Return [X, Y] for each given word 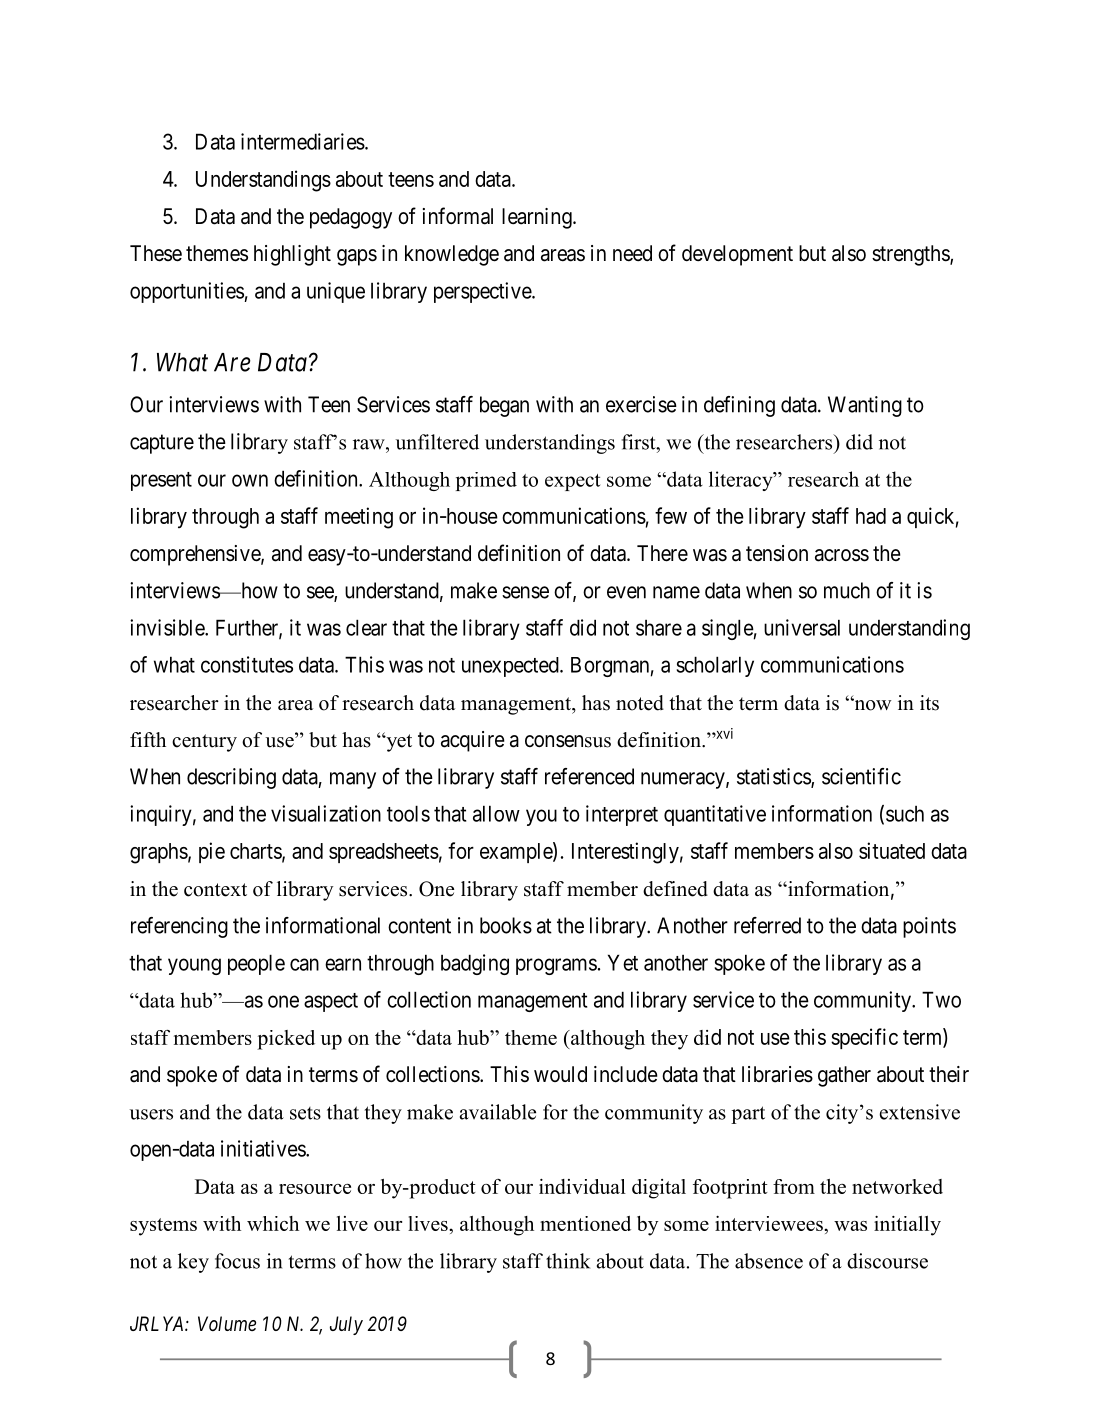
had [871, 516]
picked [286, 1040]
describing [231, 778]
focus [237, 1261]
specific [864, 1038]
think [568, 1261]
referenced [589, 776]
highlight [292, 255]
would [560, 1074]
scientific [861, 776]
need [632, 253]
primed [486, 481]
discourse [887, 1261]
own [250, 480]
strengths [911, 255]
